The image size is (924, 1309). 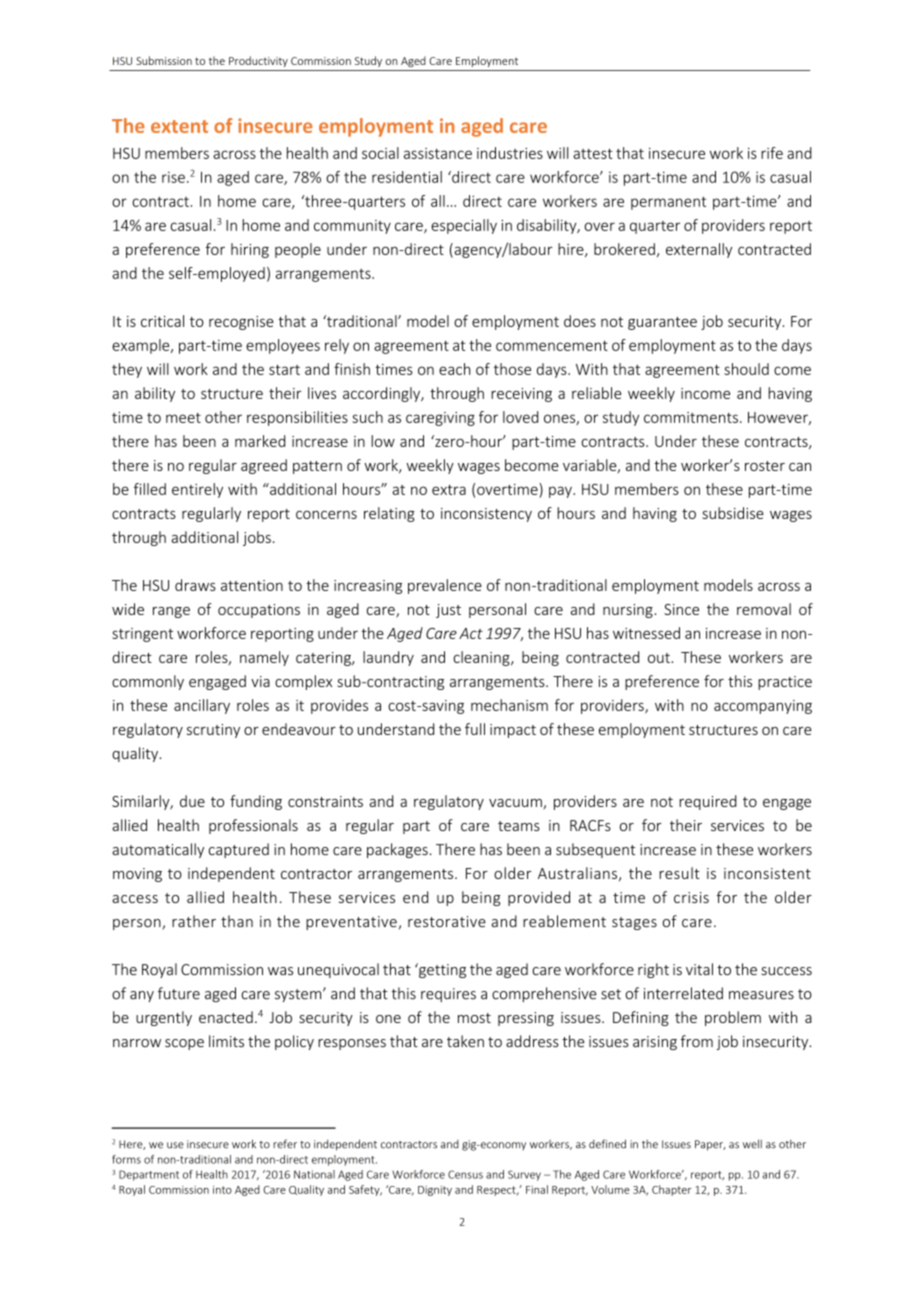 I want to click on commitments, so click(x=691, y=417).
